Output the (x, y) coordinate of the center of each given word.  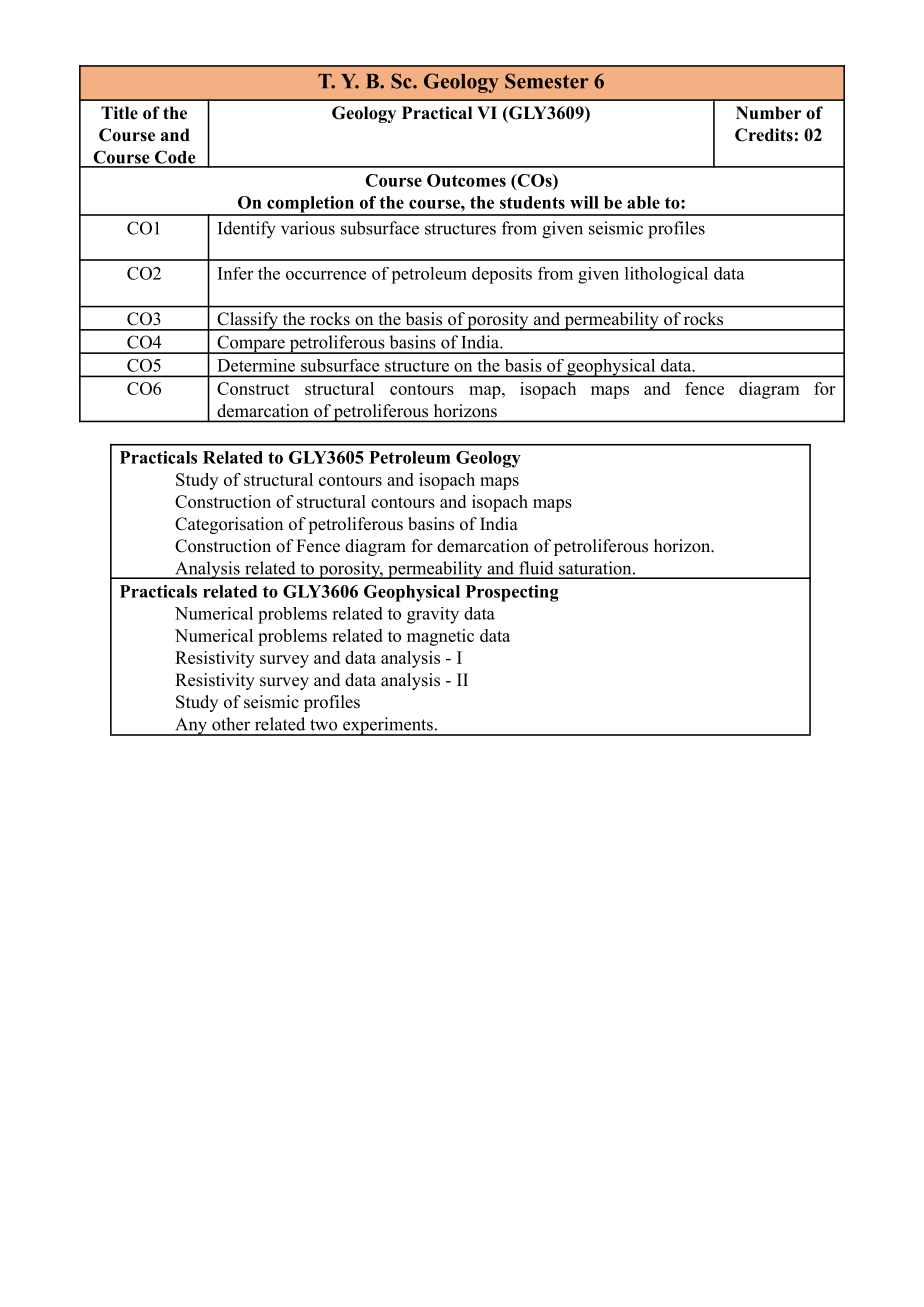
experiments (388, 726)
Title (119, 113)
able (643, 202)
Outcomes (466, 180)
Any (191, 727)
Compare (251, 344)
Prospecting (512, 593)
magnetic (440, 637)
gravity (433, 615)
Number (769, 113)
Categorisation (229, 525)
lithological (666, 275)
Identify (247, 230)
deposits (502, 275)
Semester (546, 81)
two (323, 725)
